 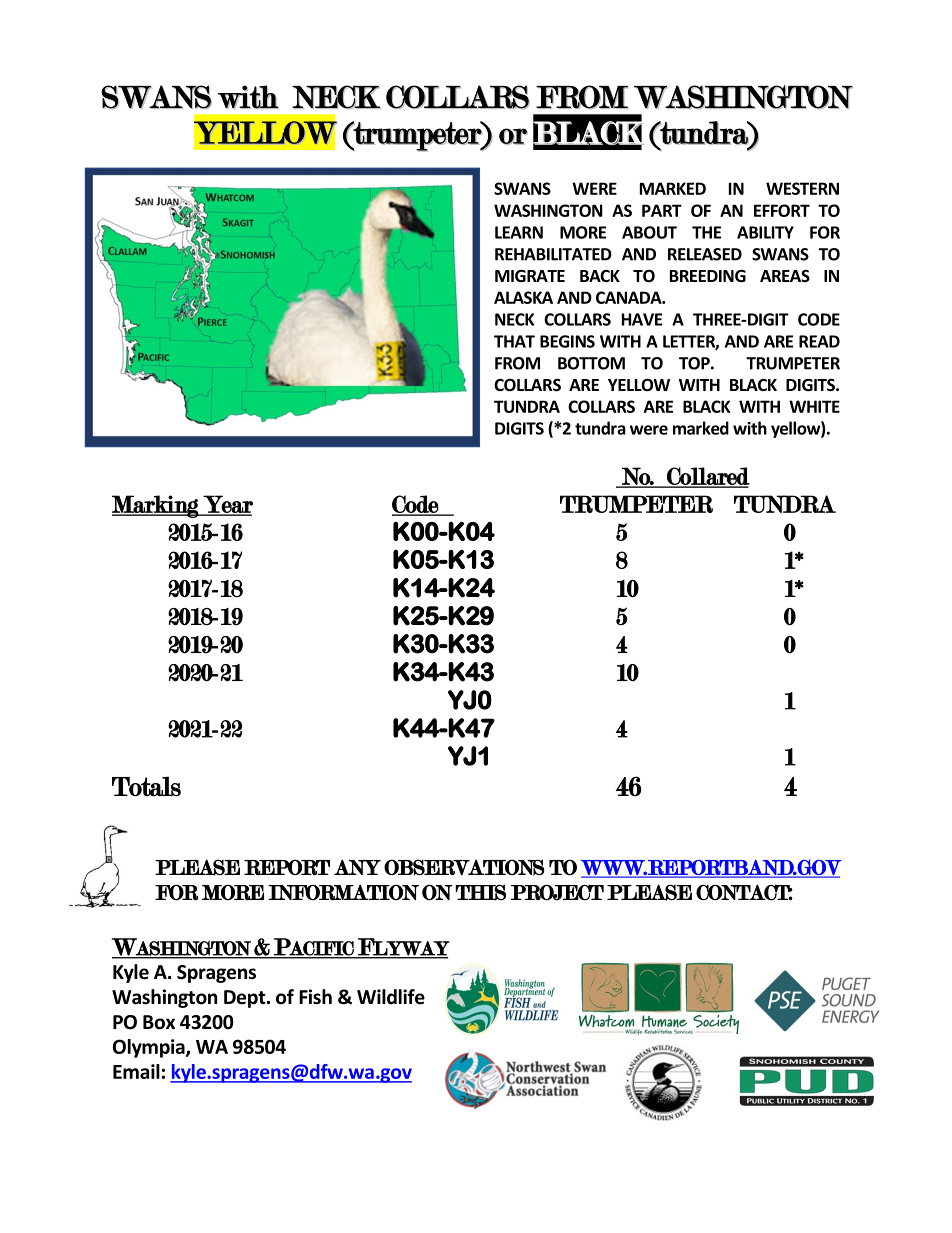 What do you see at coordinates (519, 232) in the page?
I see `LEARN` at bounding box center [519, 232].
